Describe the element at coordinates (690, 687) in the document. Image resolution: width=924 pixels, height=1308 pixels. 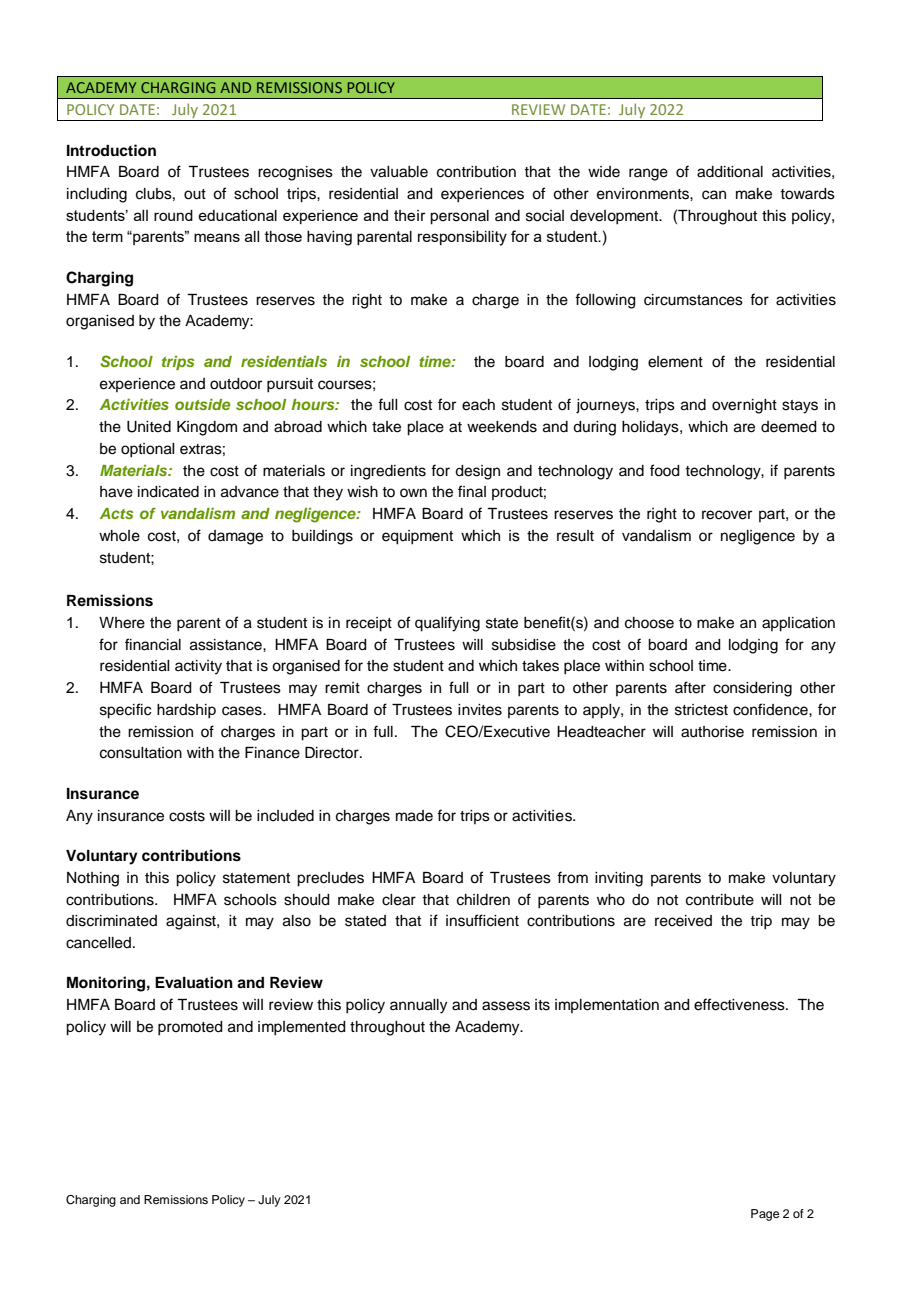
I see `after` at that location.
